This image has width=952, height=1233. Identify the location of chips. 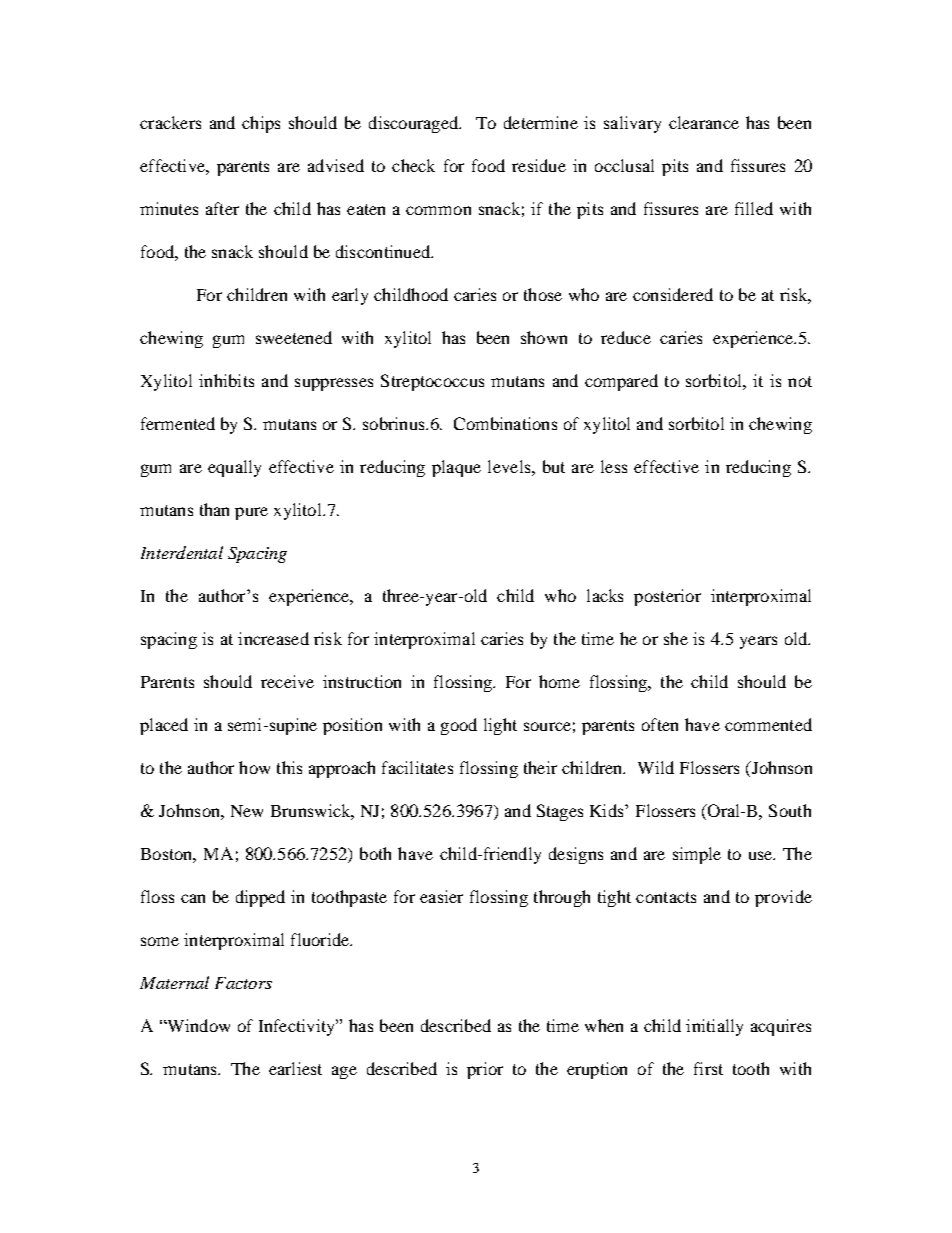
(261, 124).
